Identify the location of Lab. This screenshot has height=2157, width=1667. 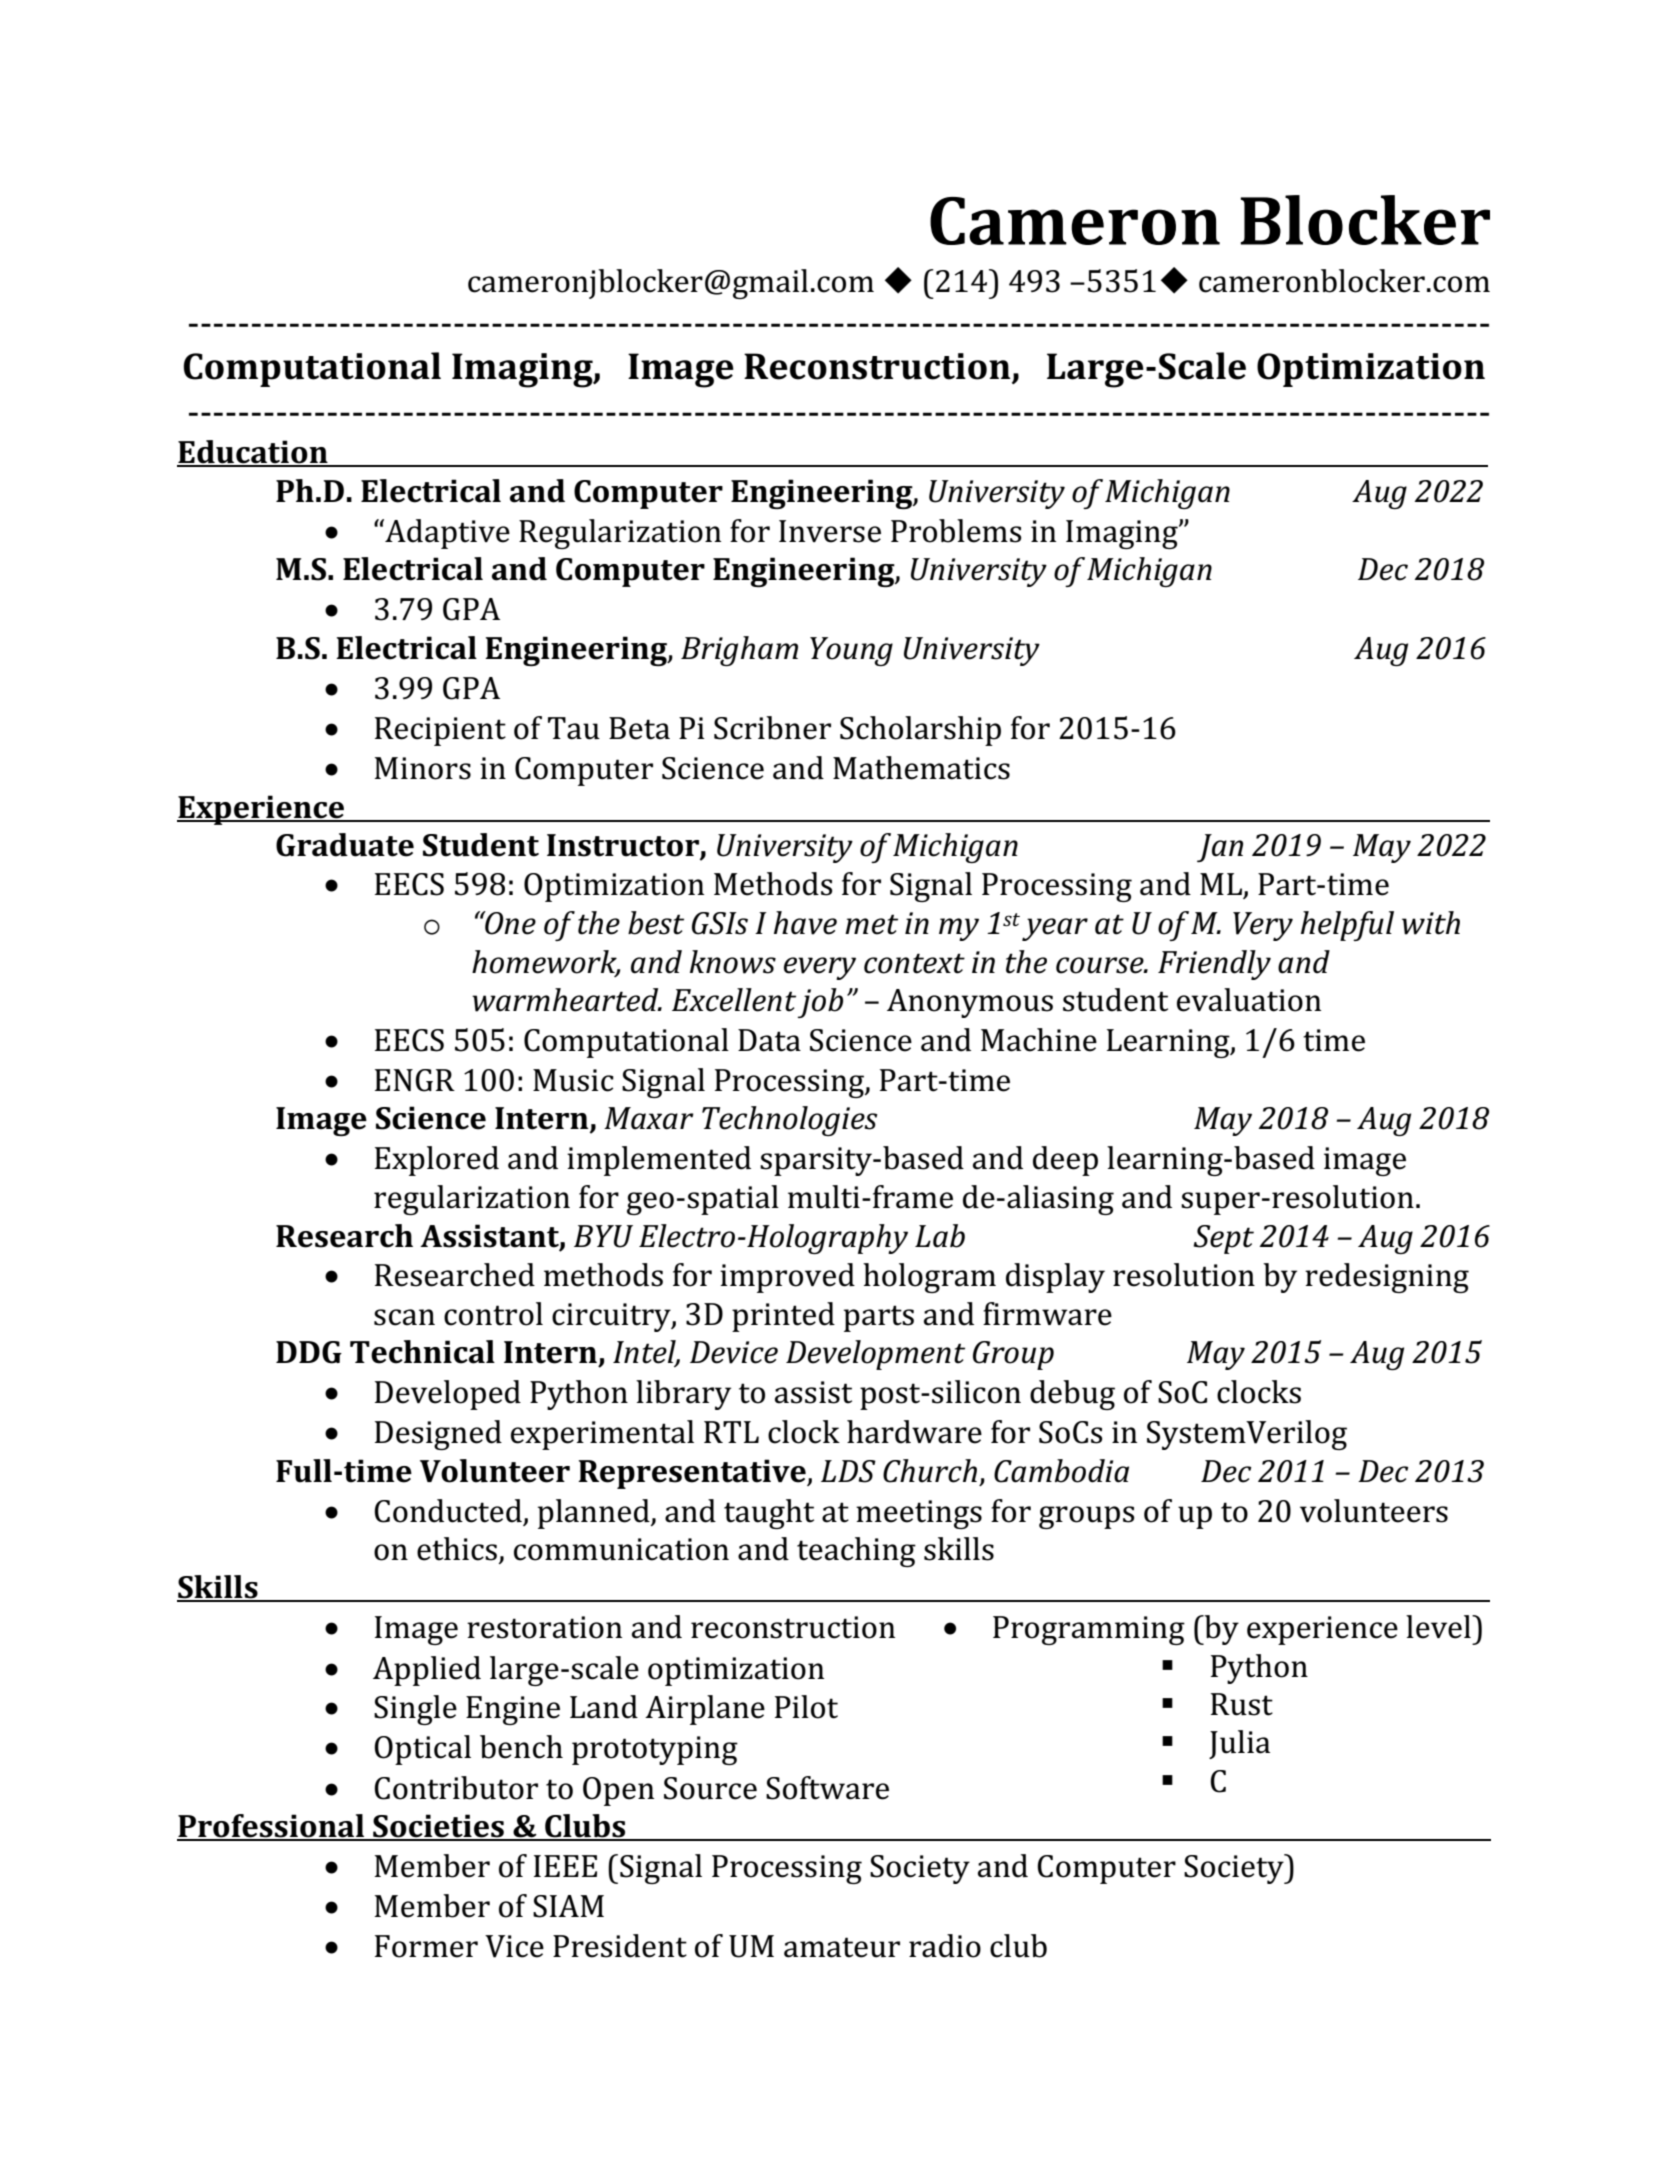
(940, 1236).
